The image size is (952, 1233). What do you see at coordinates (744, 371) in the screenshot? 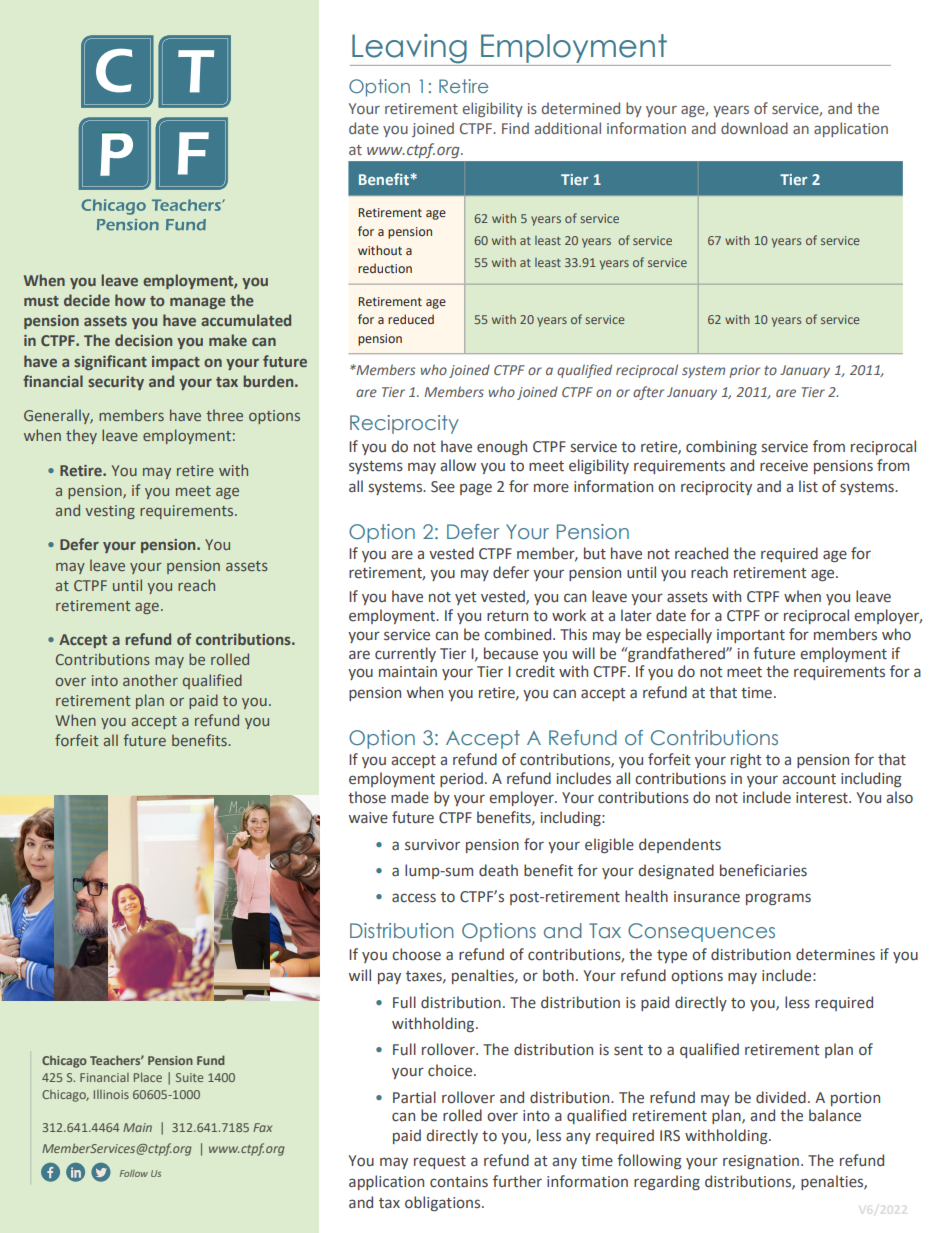
I see `prior` at bounding box center [744, 371].
